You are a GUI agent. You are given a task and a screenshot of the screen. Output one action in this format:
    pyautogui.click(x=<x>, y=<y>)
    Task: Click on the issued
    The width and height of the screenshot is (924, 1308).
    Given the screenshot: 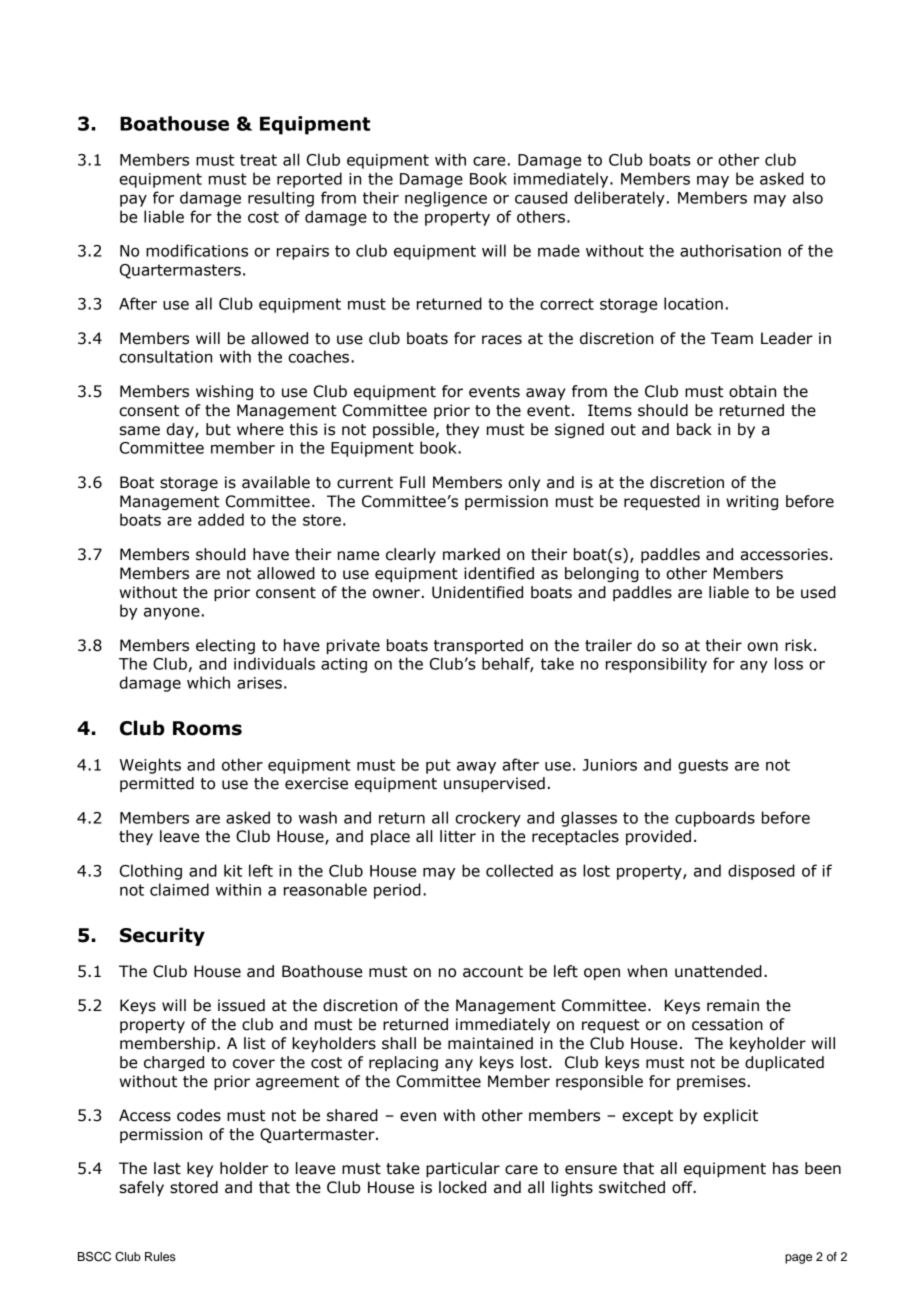 What is the action you would take?
    pyautogui.click(x=241, y=1005)
